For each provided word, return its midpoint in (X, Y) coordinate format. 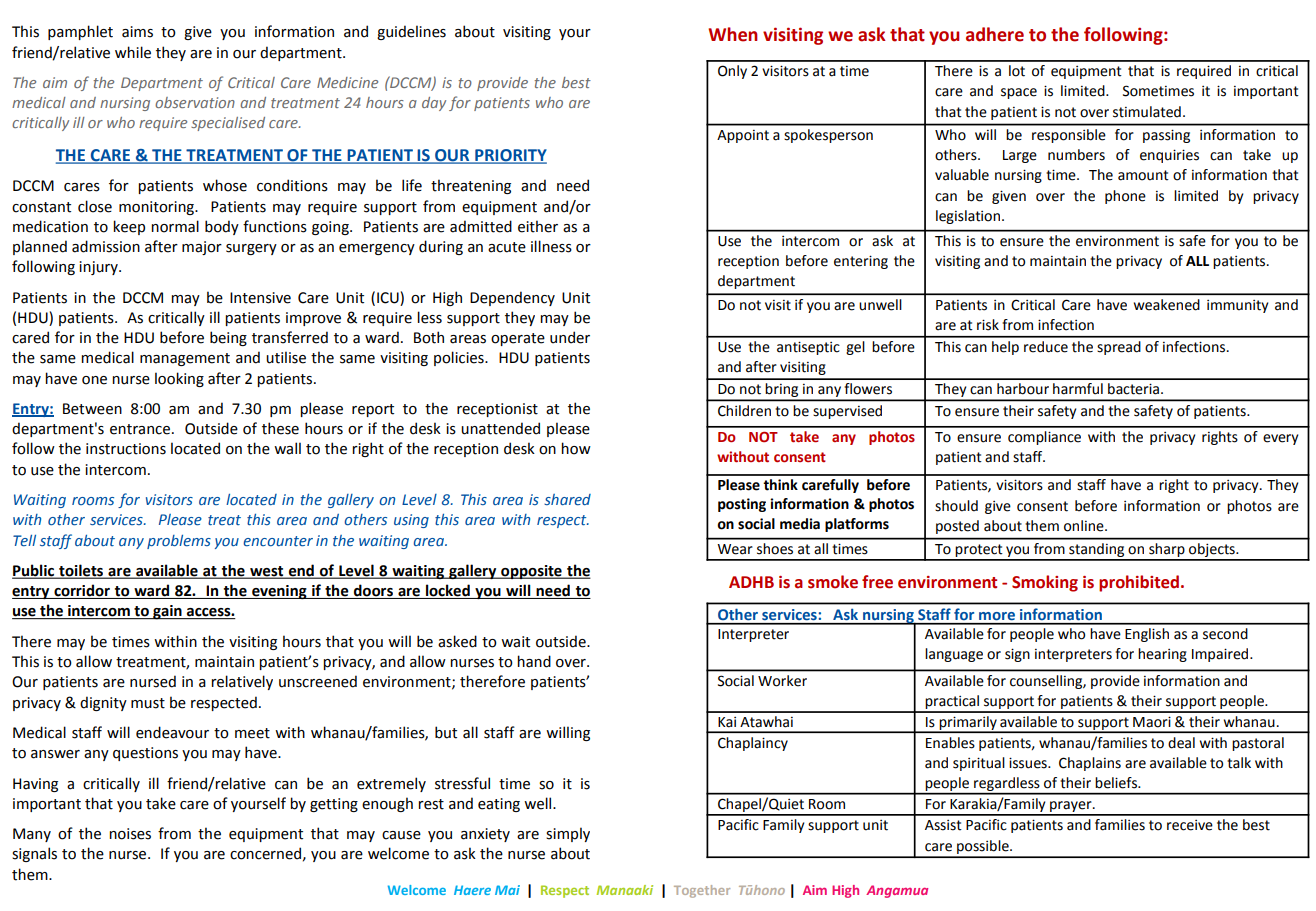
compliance (1044, 438)
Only (732, 72)
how (576, 448)
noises (130, 834)
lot (1017, 71)
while (133, 52)
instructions (126, 449)
